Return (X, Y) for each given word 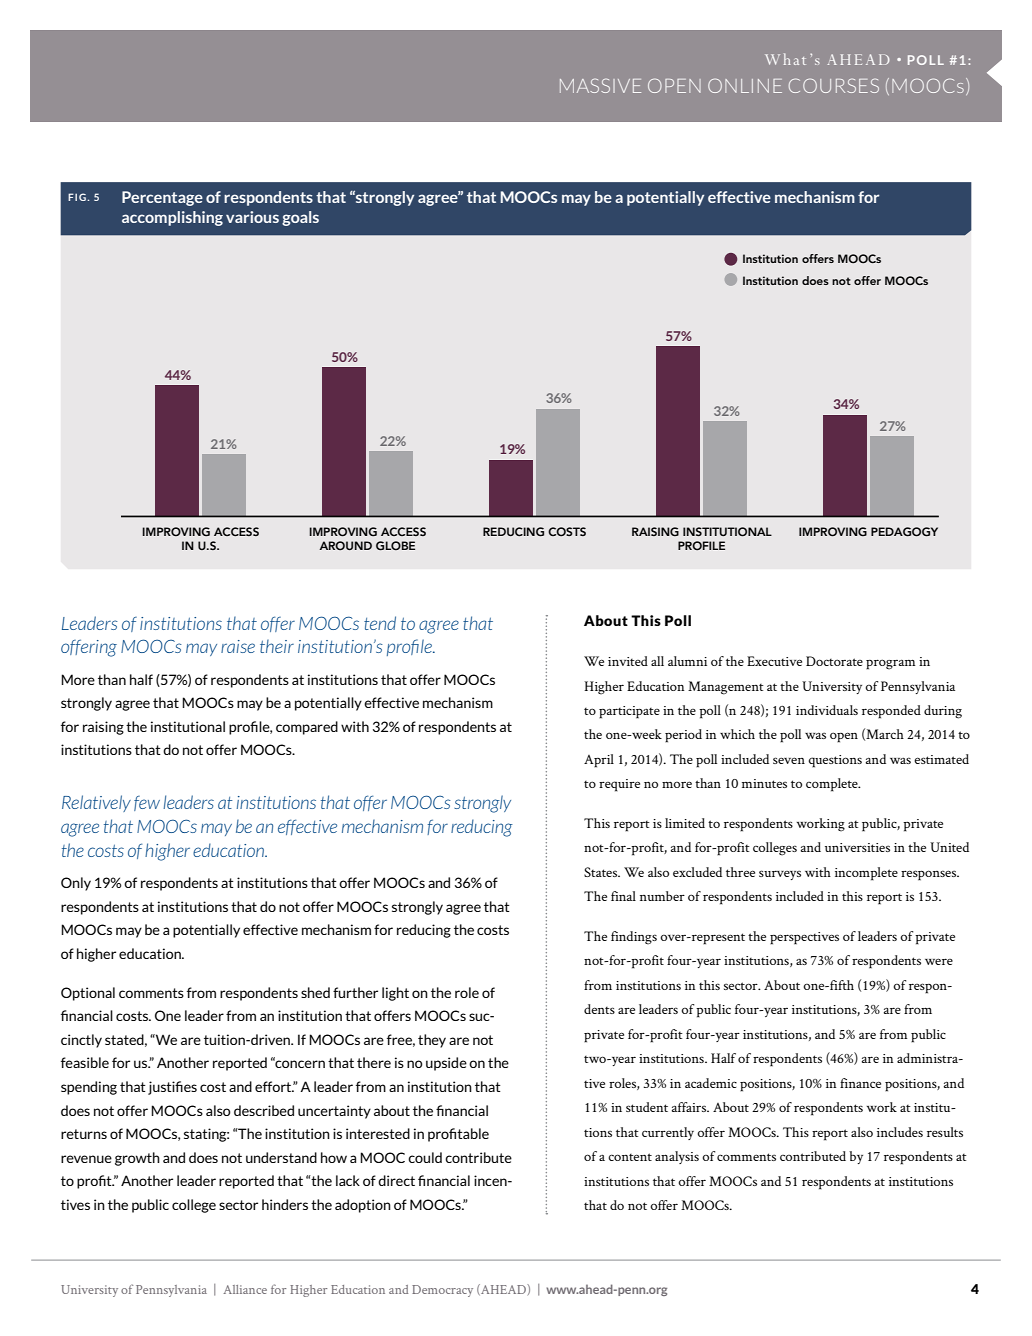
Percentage (162, 198)
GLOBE (395, 546)
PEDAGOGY (904, 532)
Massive (600, 85)
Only (76, 884)
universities (857, 847)
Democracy (442, 1291)
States (602, 872)
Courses (834, 85)
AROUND (345, 546)
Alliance (245, 1289)
